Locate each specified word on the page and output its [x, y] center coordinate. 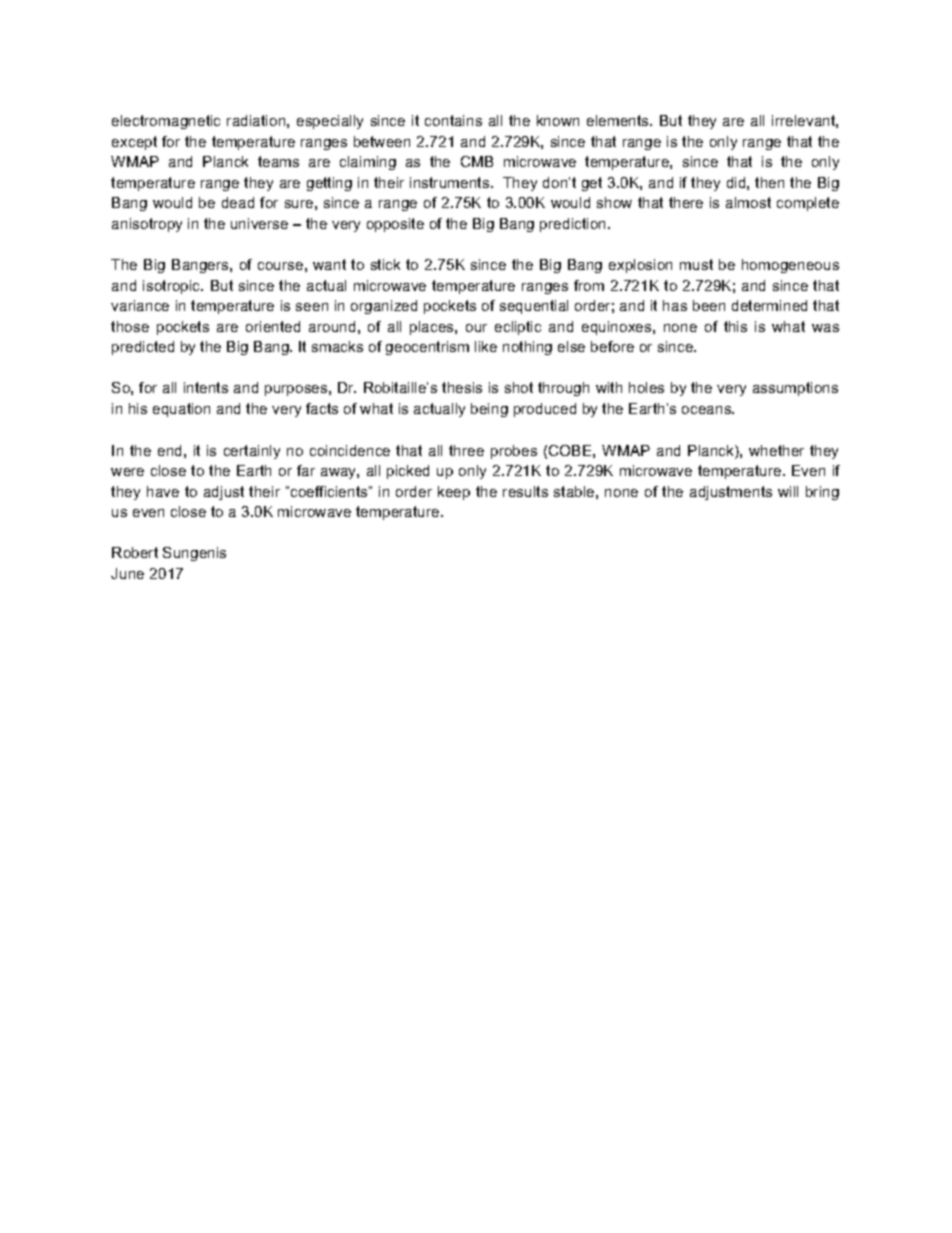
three [466, 450]
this [735, 326]
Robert [135, 552]
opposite [395, 225]
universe [259, 223]
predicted [143, 348]
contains [453, 120]
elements [619, 120]
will [788, 491]
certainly [252, 452]
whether [776, 450]
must [696, 264]
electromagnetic [166, 122]
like [486, 346]
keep [454, 493]
